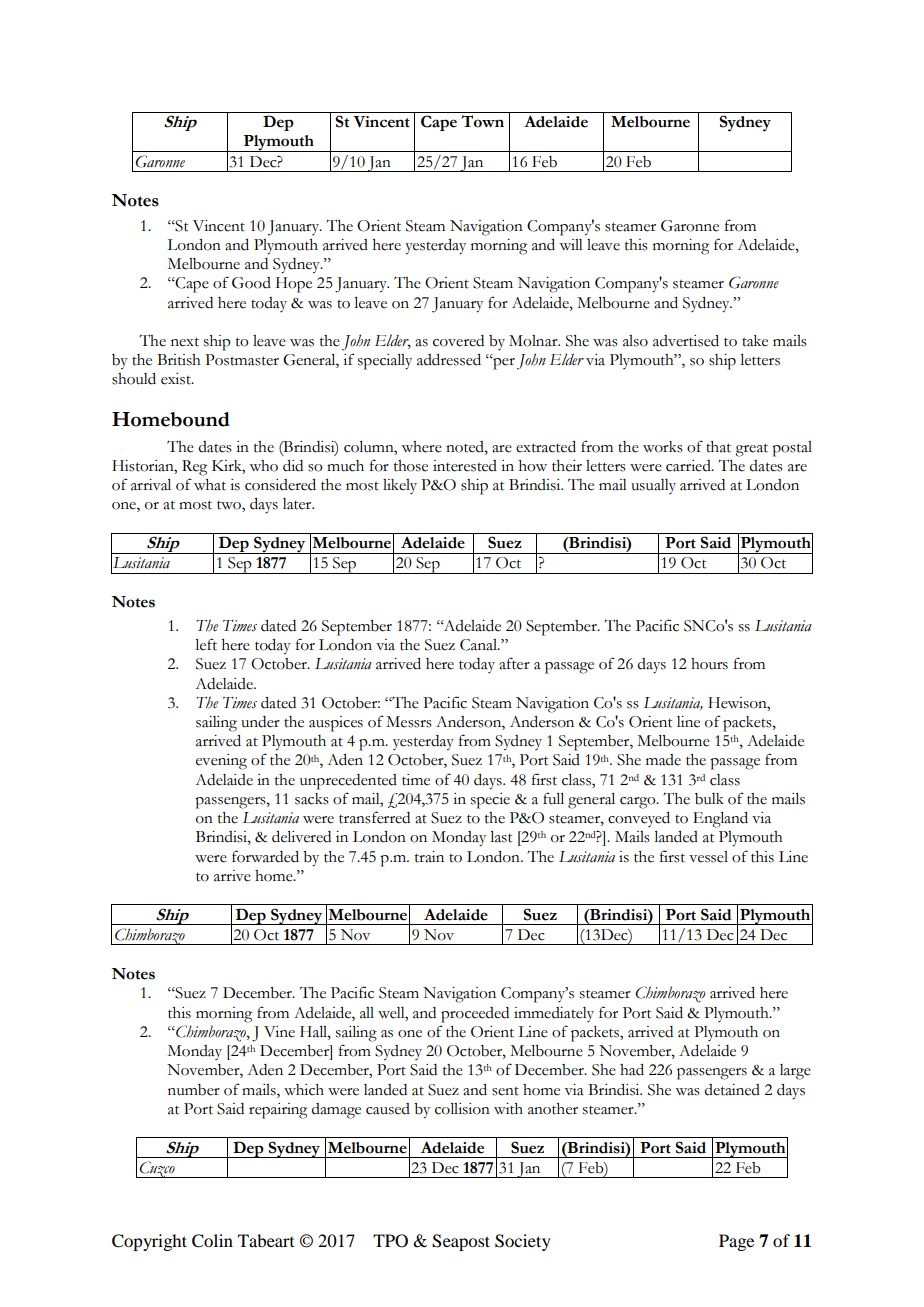 Image resolution: width=924 pixels, height=1307 pixels. I want to click on Society, so click(523, 1242).
